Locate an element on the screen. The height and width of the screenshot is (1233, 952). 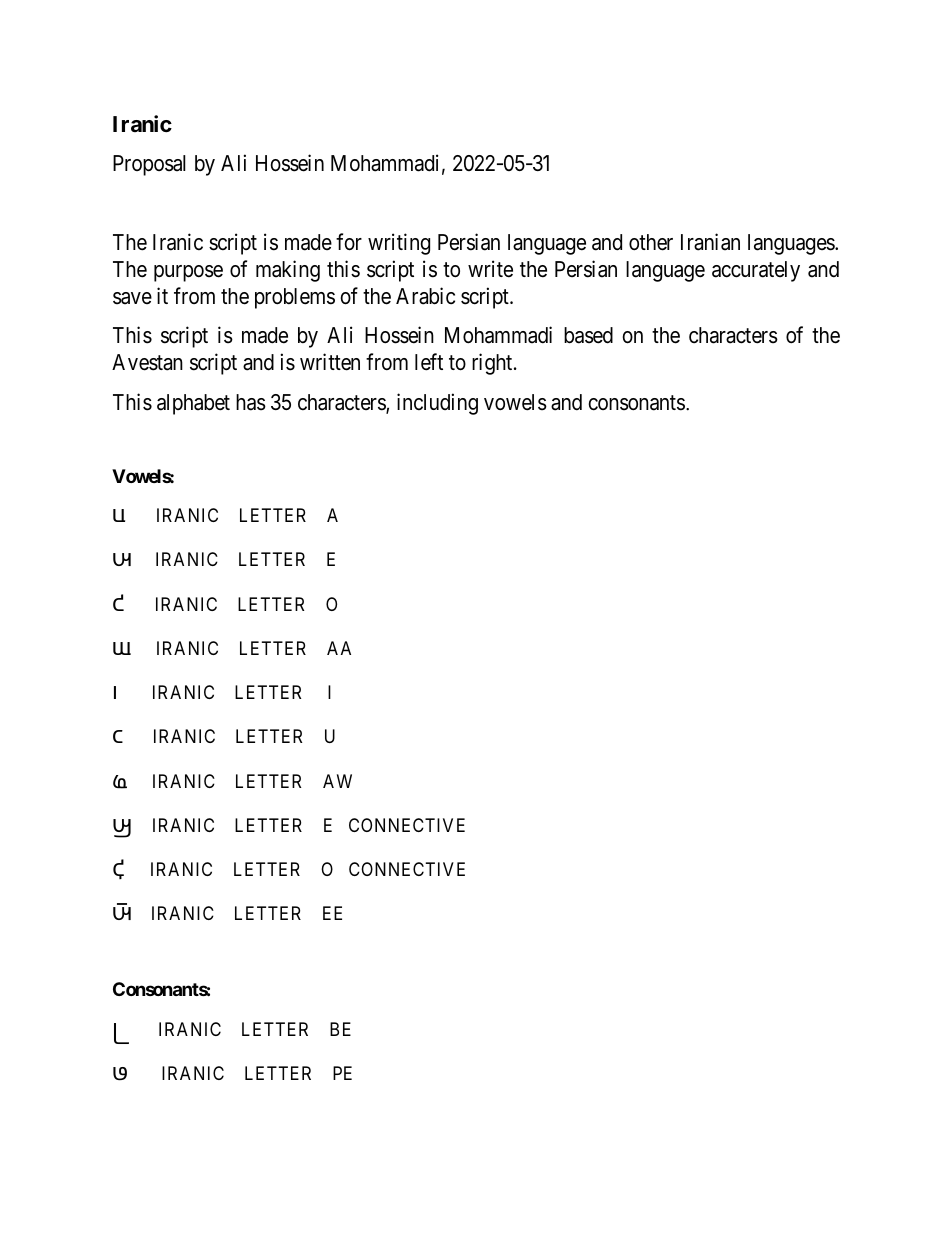
Iranian is located at coordinates (710, 242).
